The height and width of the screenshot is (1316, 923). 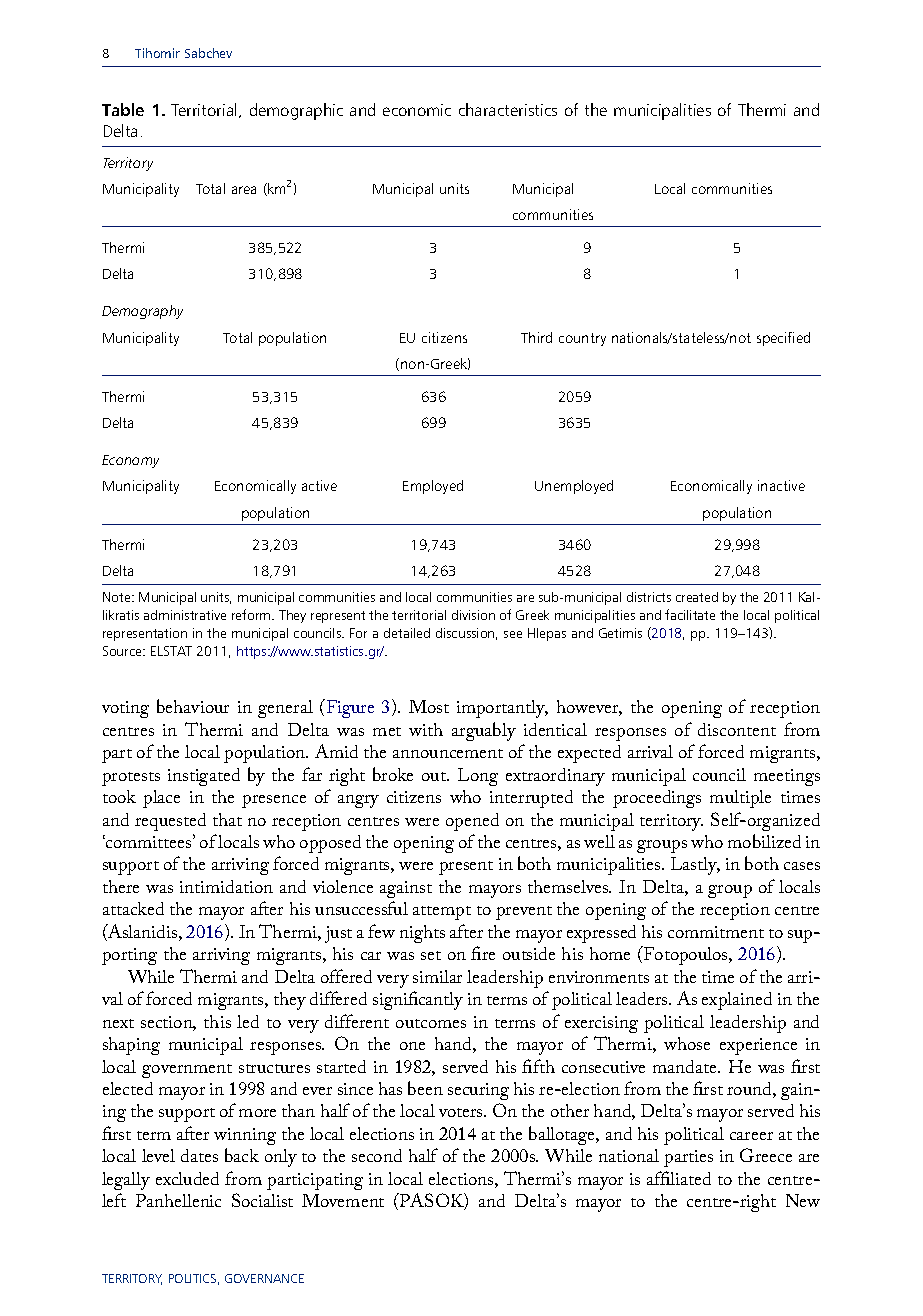 I want to click on Third, so click(x=536, y=337).
